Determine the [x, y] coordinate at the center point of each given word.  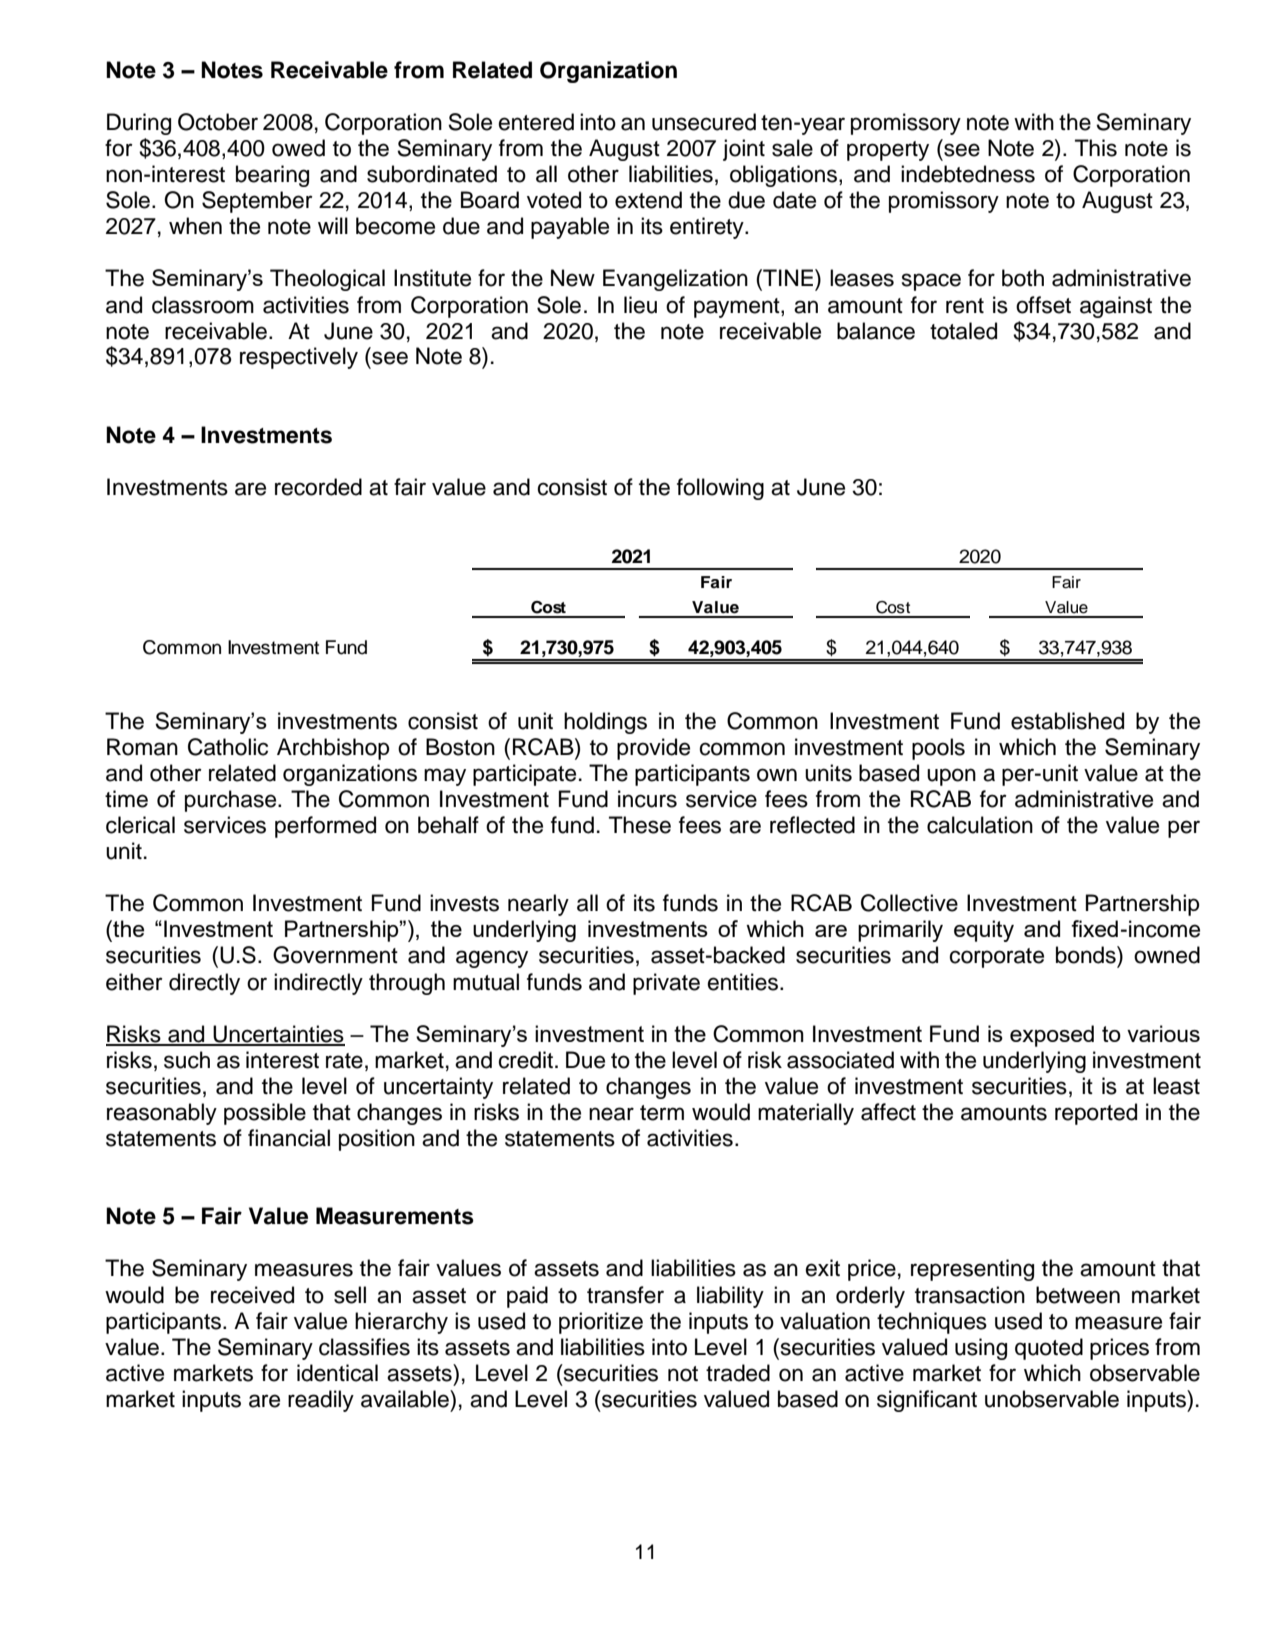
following [720, 489]
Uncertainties [278, 1035]
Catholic [228, 747]
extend [648, 200]
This [1096, 148]
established [1067, 721]
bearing [272, 176]
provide [653, 749]
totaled [963, 331]
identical [337, 1373]
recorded [318, 487]
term [662, 1113]
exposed [1052, 1036]
